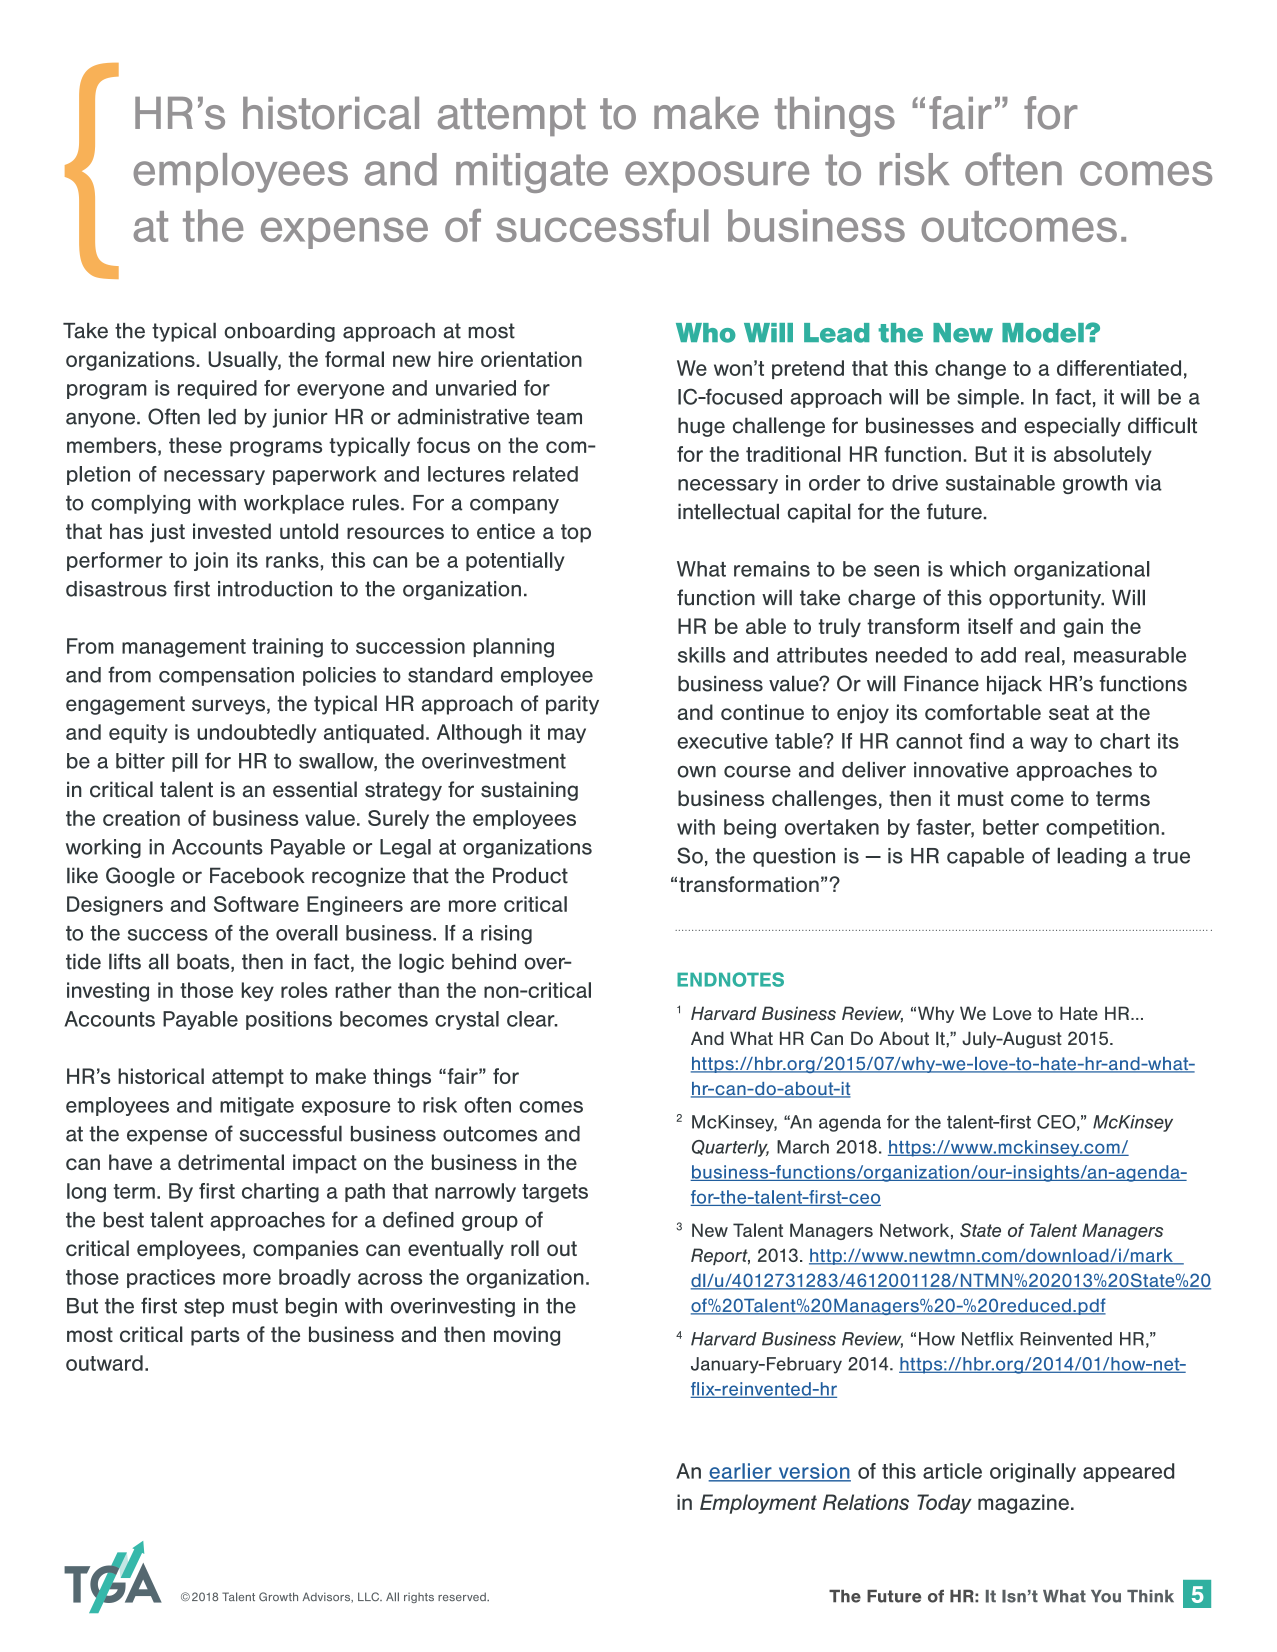 This page has height=1652, width=1277. Describe the element at coordinates (758, 1504) in the page. I see `Employment` at that location.
